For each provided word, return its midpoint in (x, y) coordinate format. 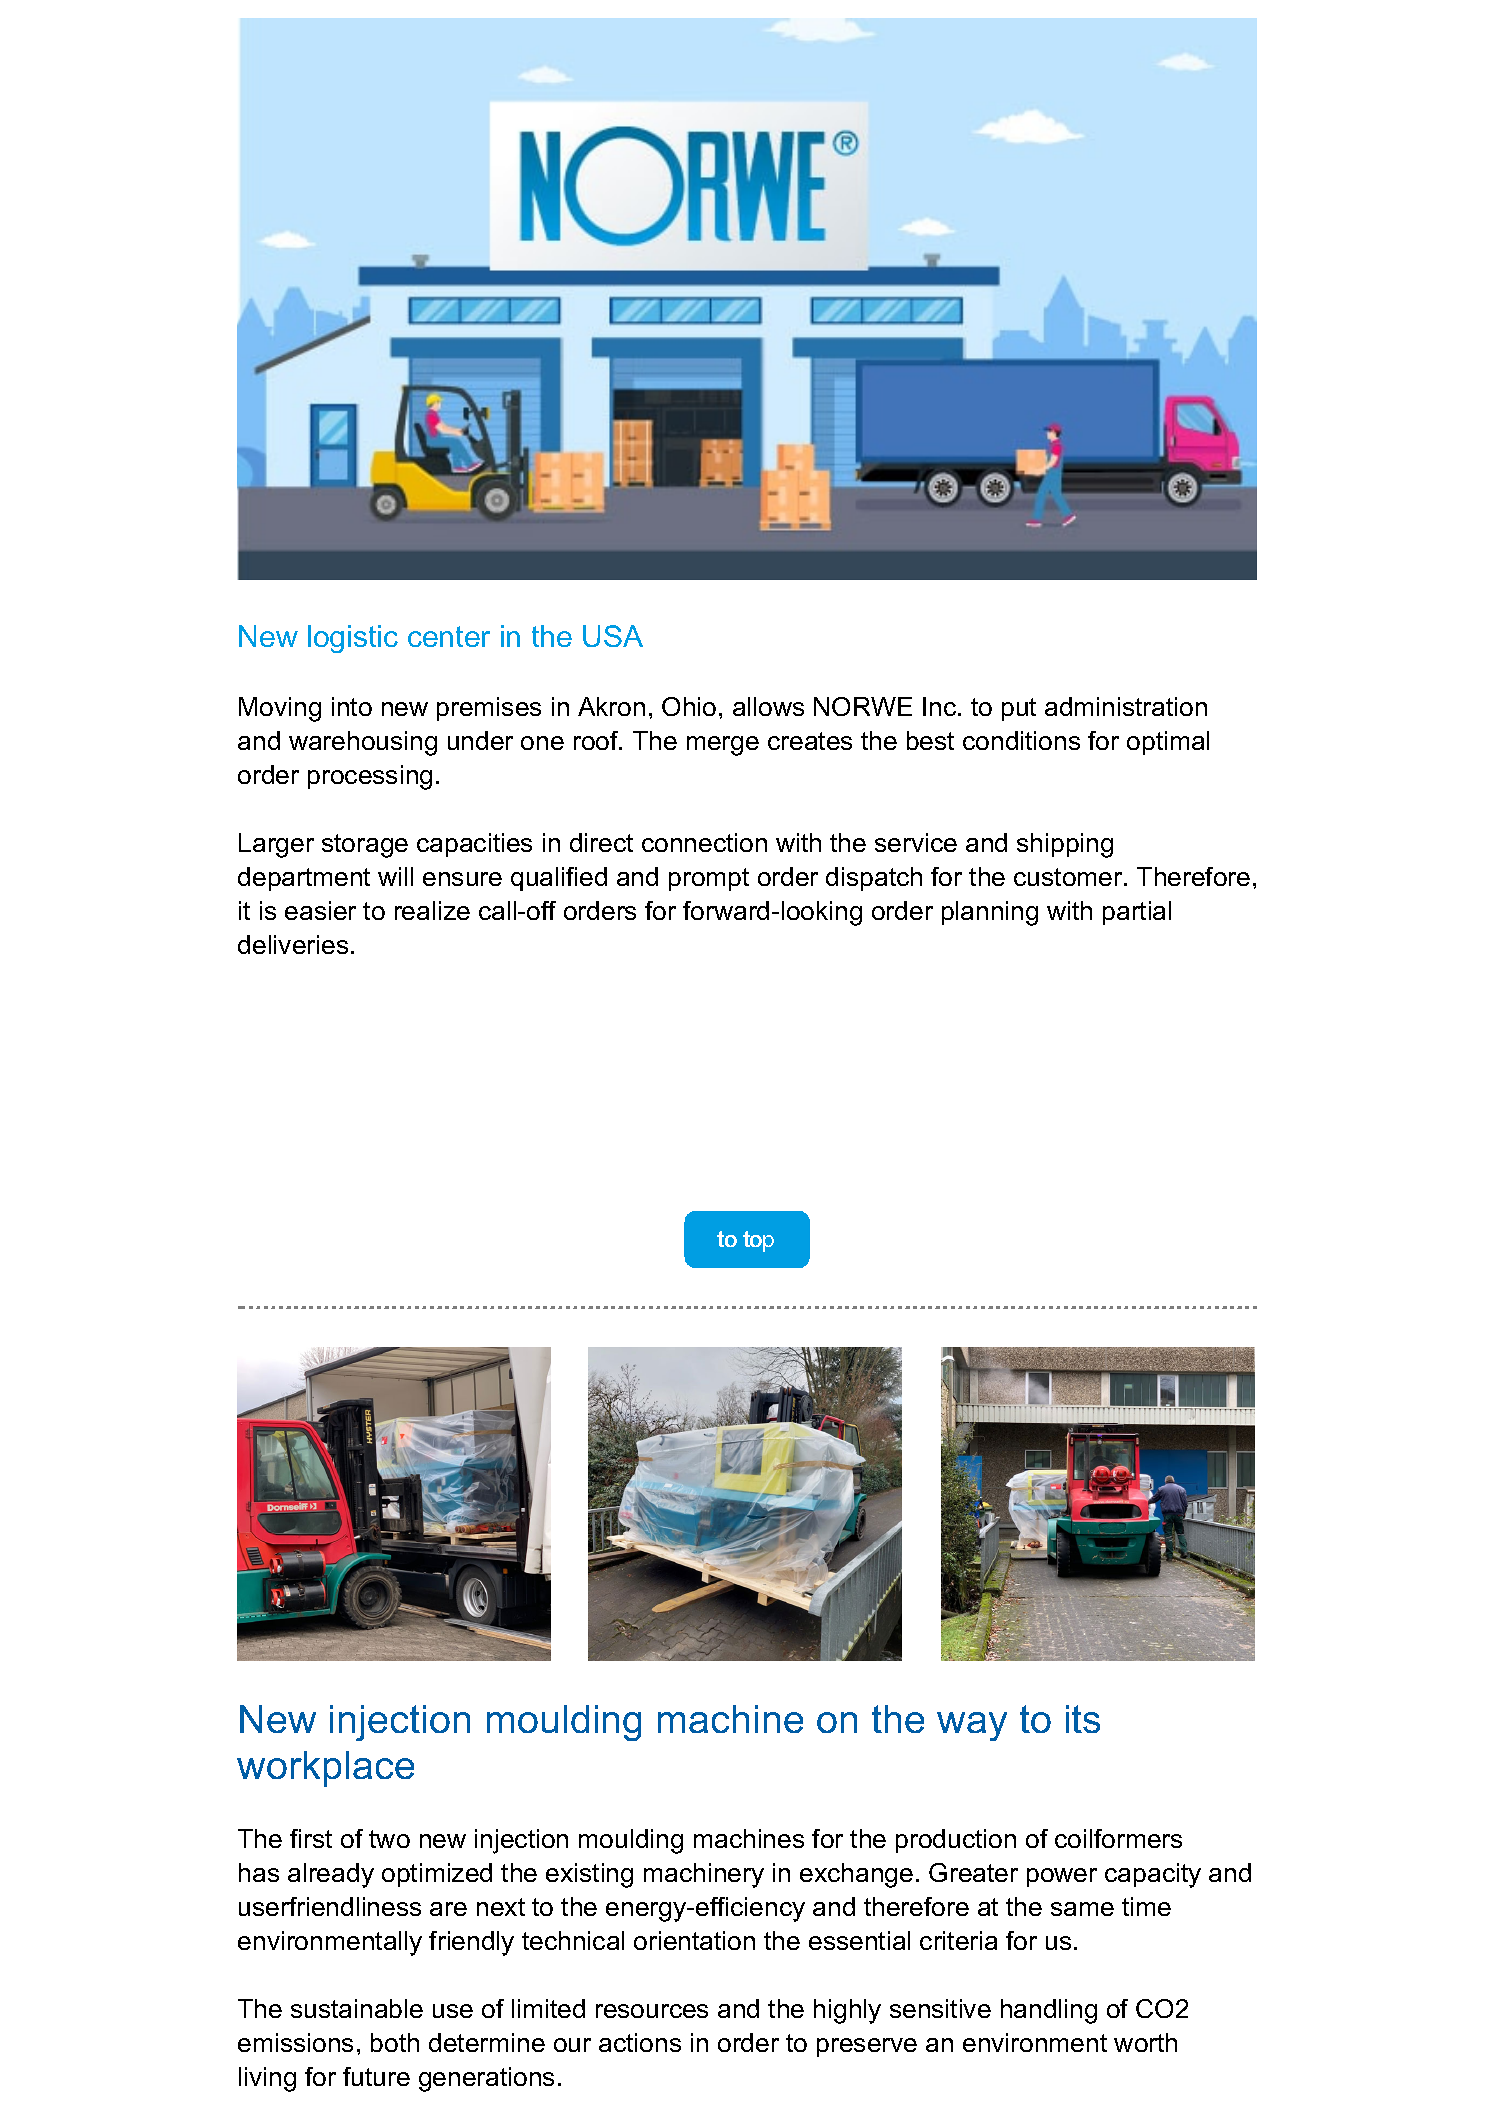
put (1019, 709)
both (395, 2042)
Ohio (689, 706)
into (352, 706)
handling (1049, 2011)
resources (652, 2011)
